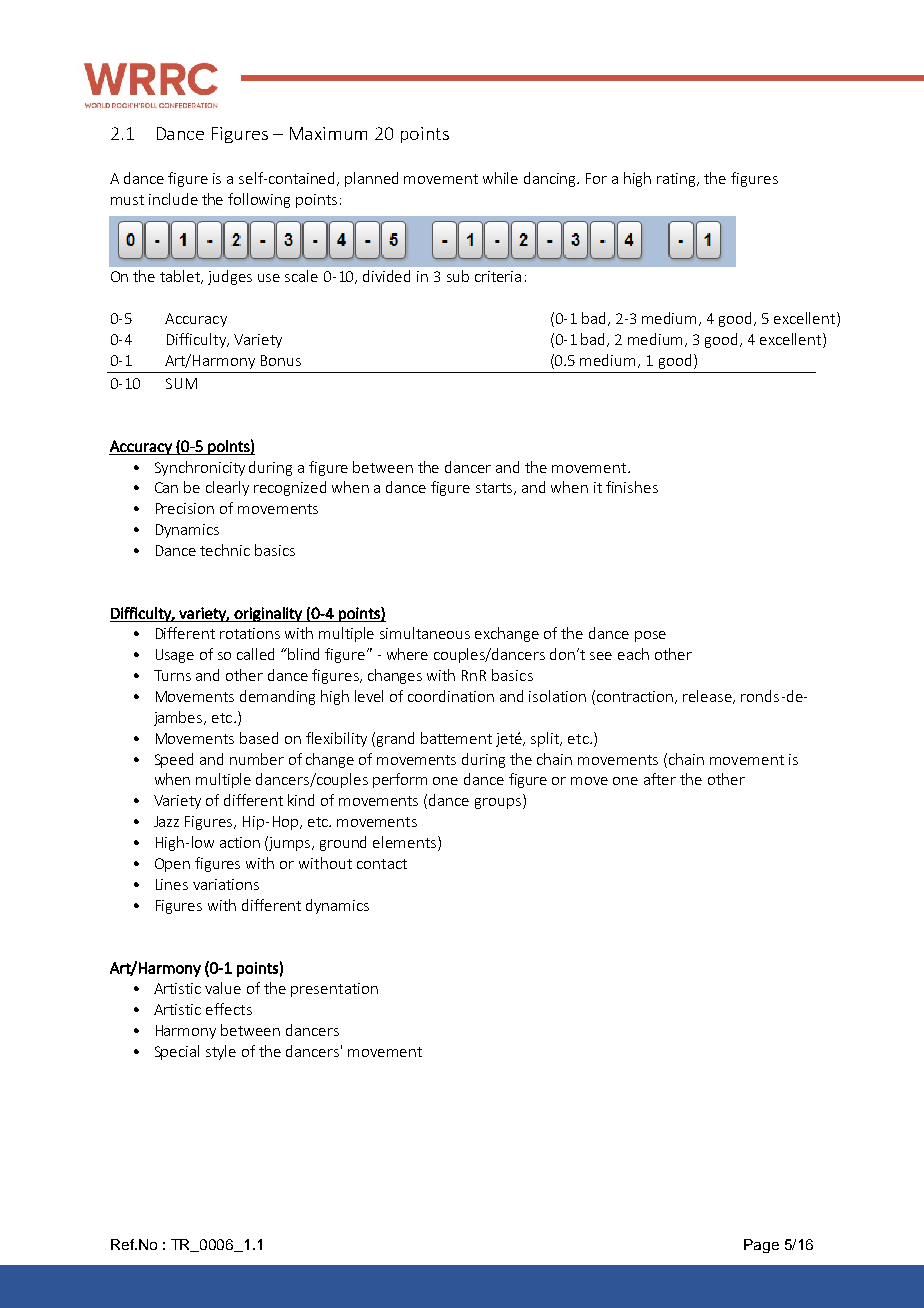 The image size is (924, 1308). Describe the element at coordinates (334, 990) in the page. I see `presentation` at that location.
